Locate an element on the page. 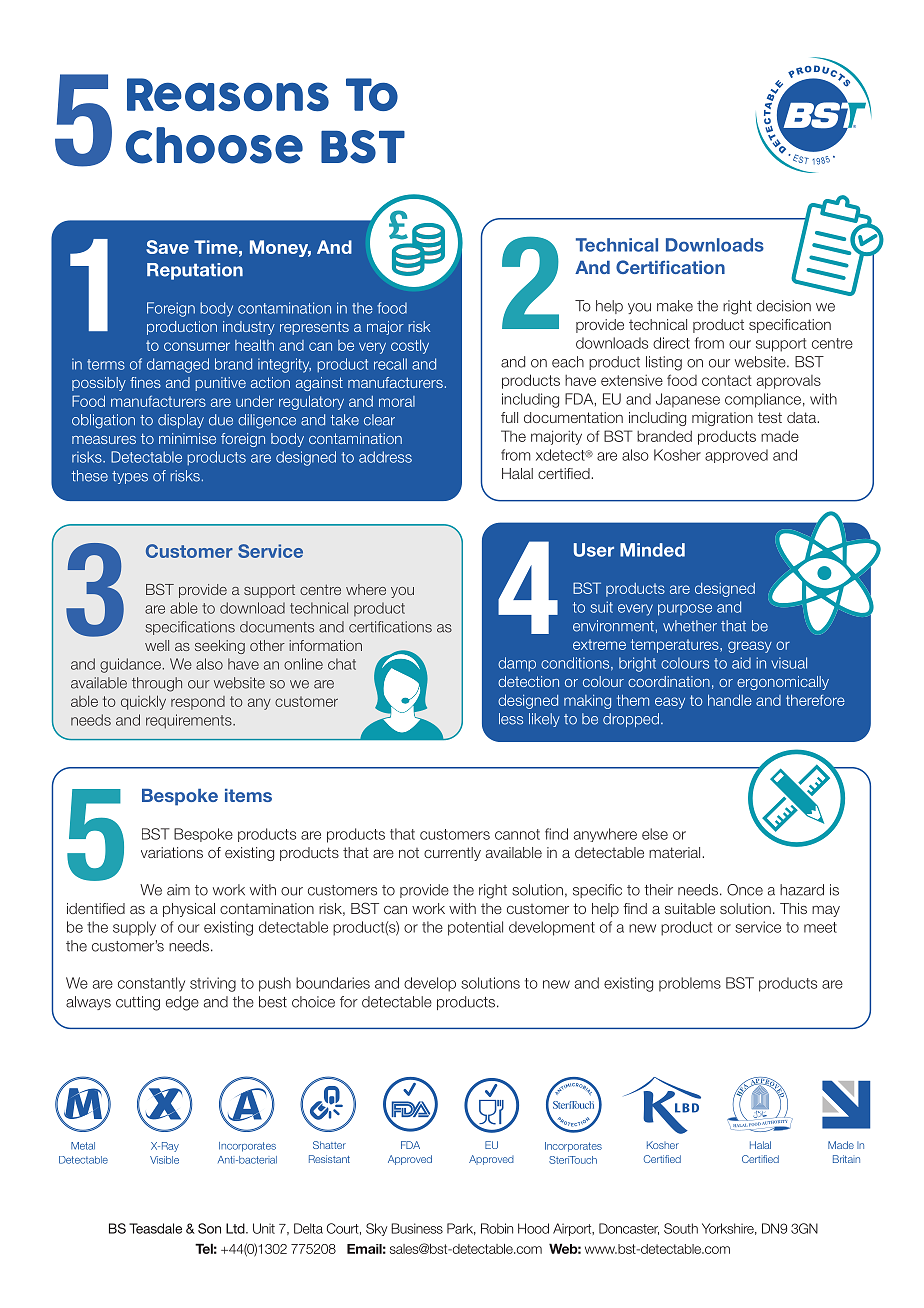 The width and height of the document is (924, 1308). Choose is located at coordinates (214, 145).
